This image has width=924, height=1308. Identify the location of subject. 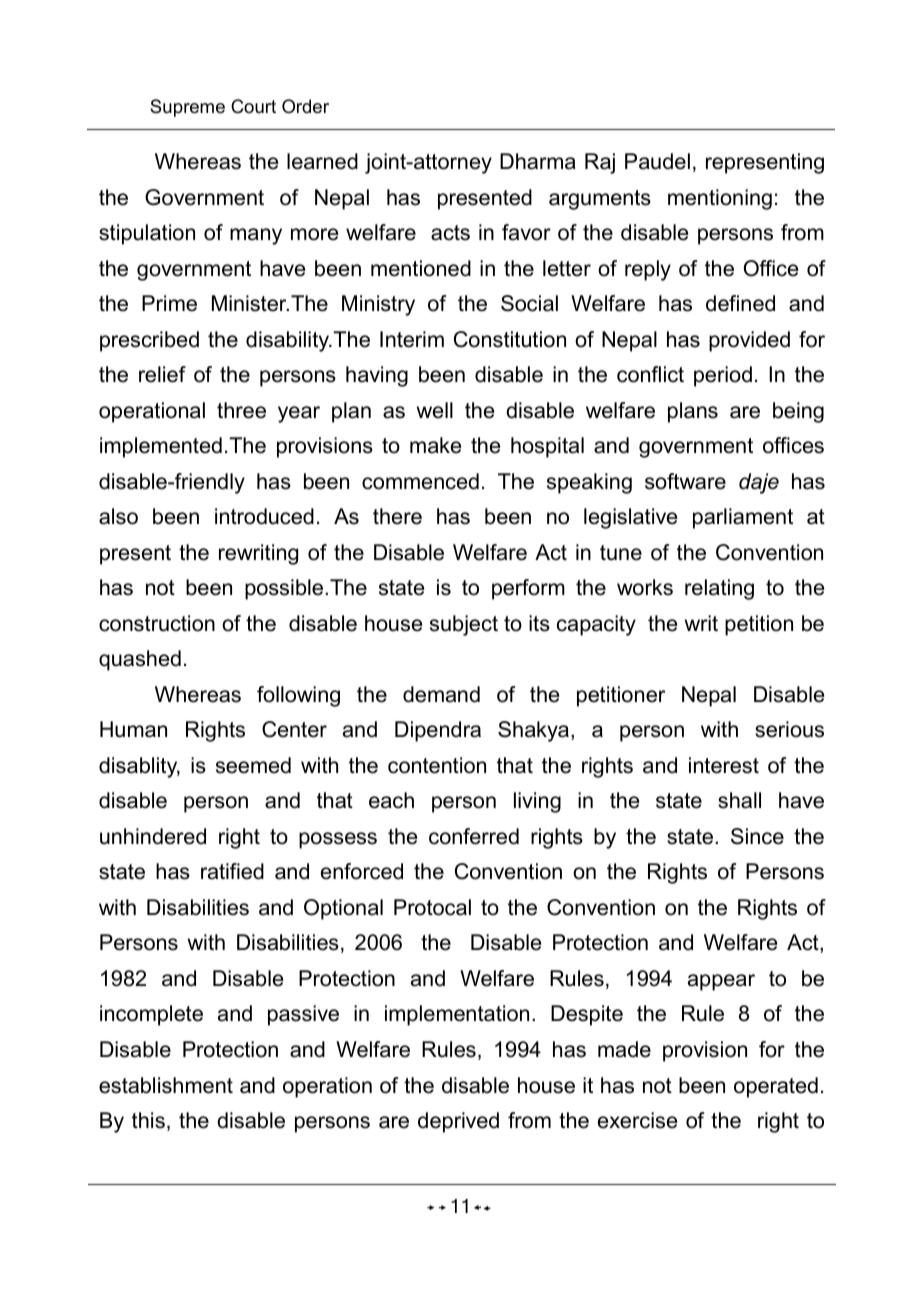
(464, 625).
